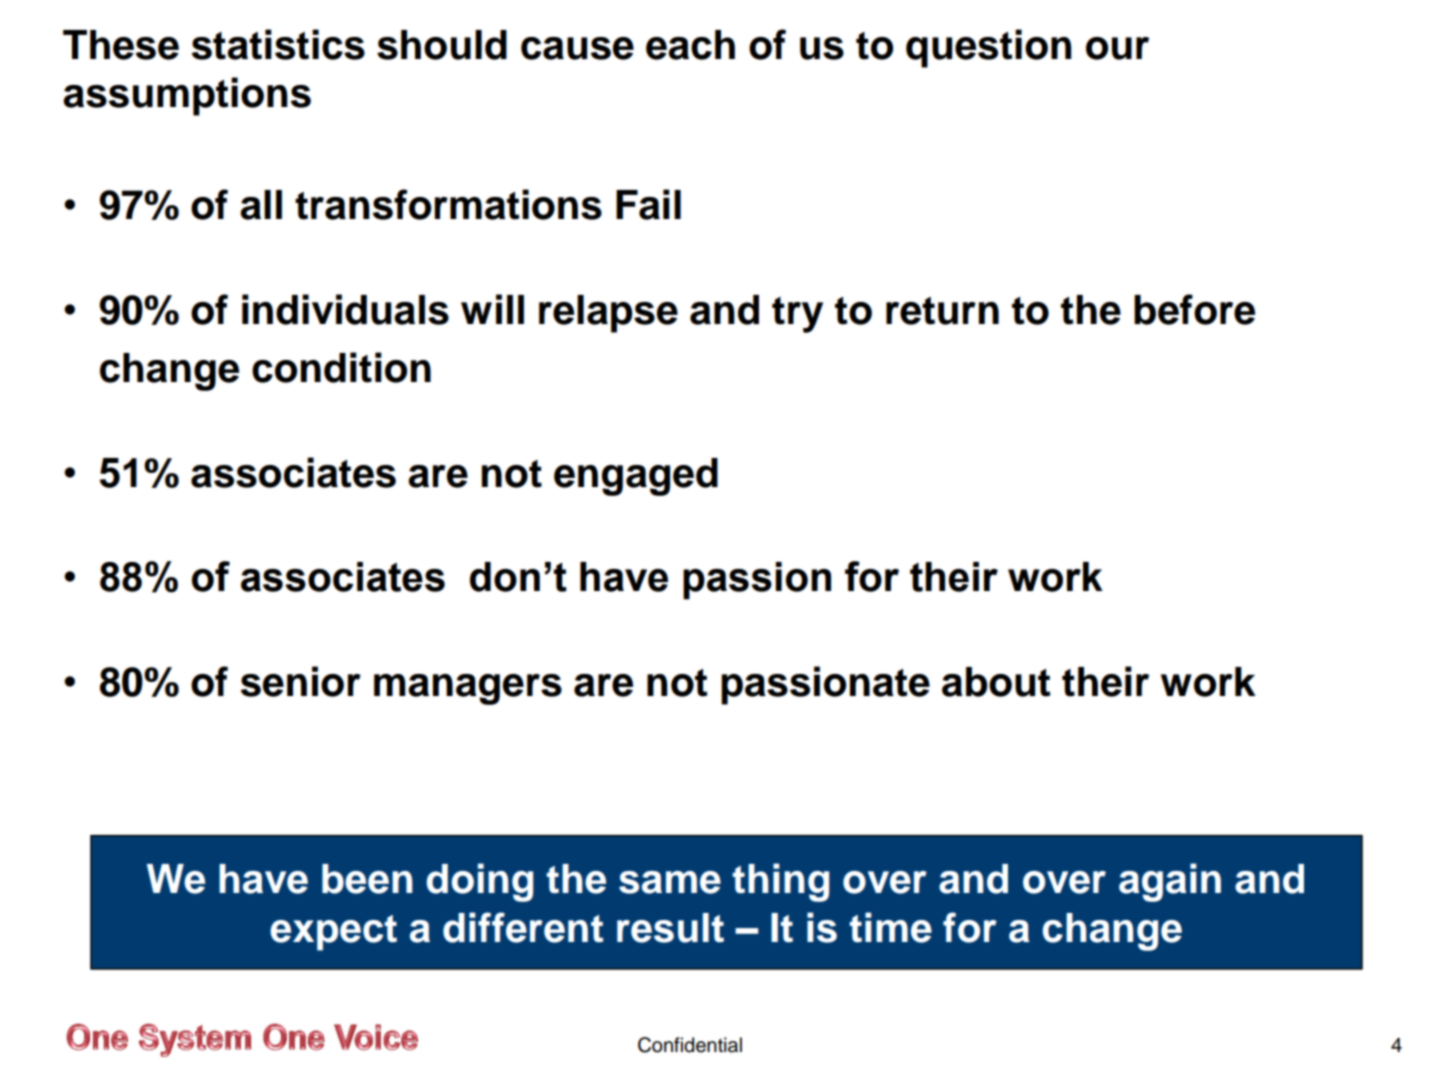 This screenshot has height=1090, width=1453. What do you see at coordinates (608, 314) in the screenshot?
I see `relapse` at bounding box center [608, 314].
